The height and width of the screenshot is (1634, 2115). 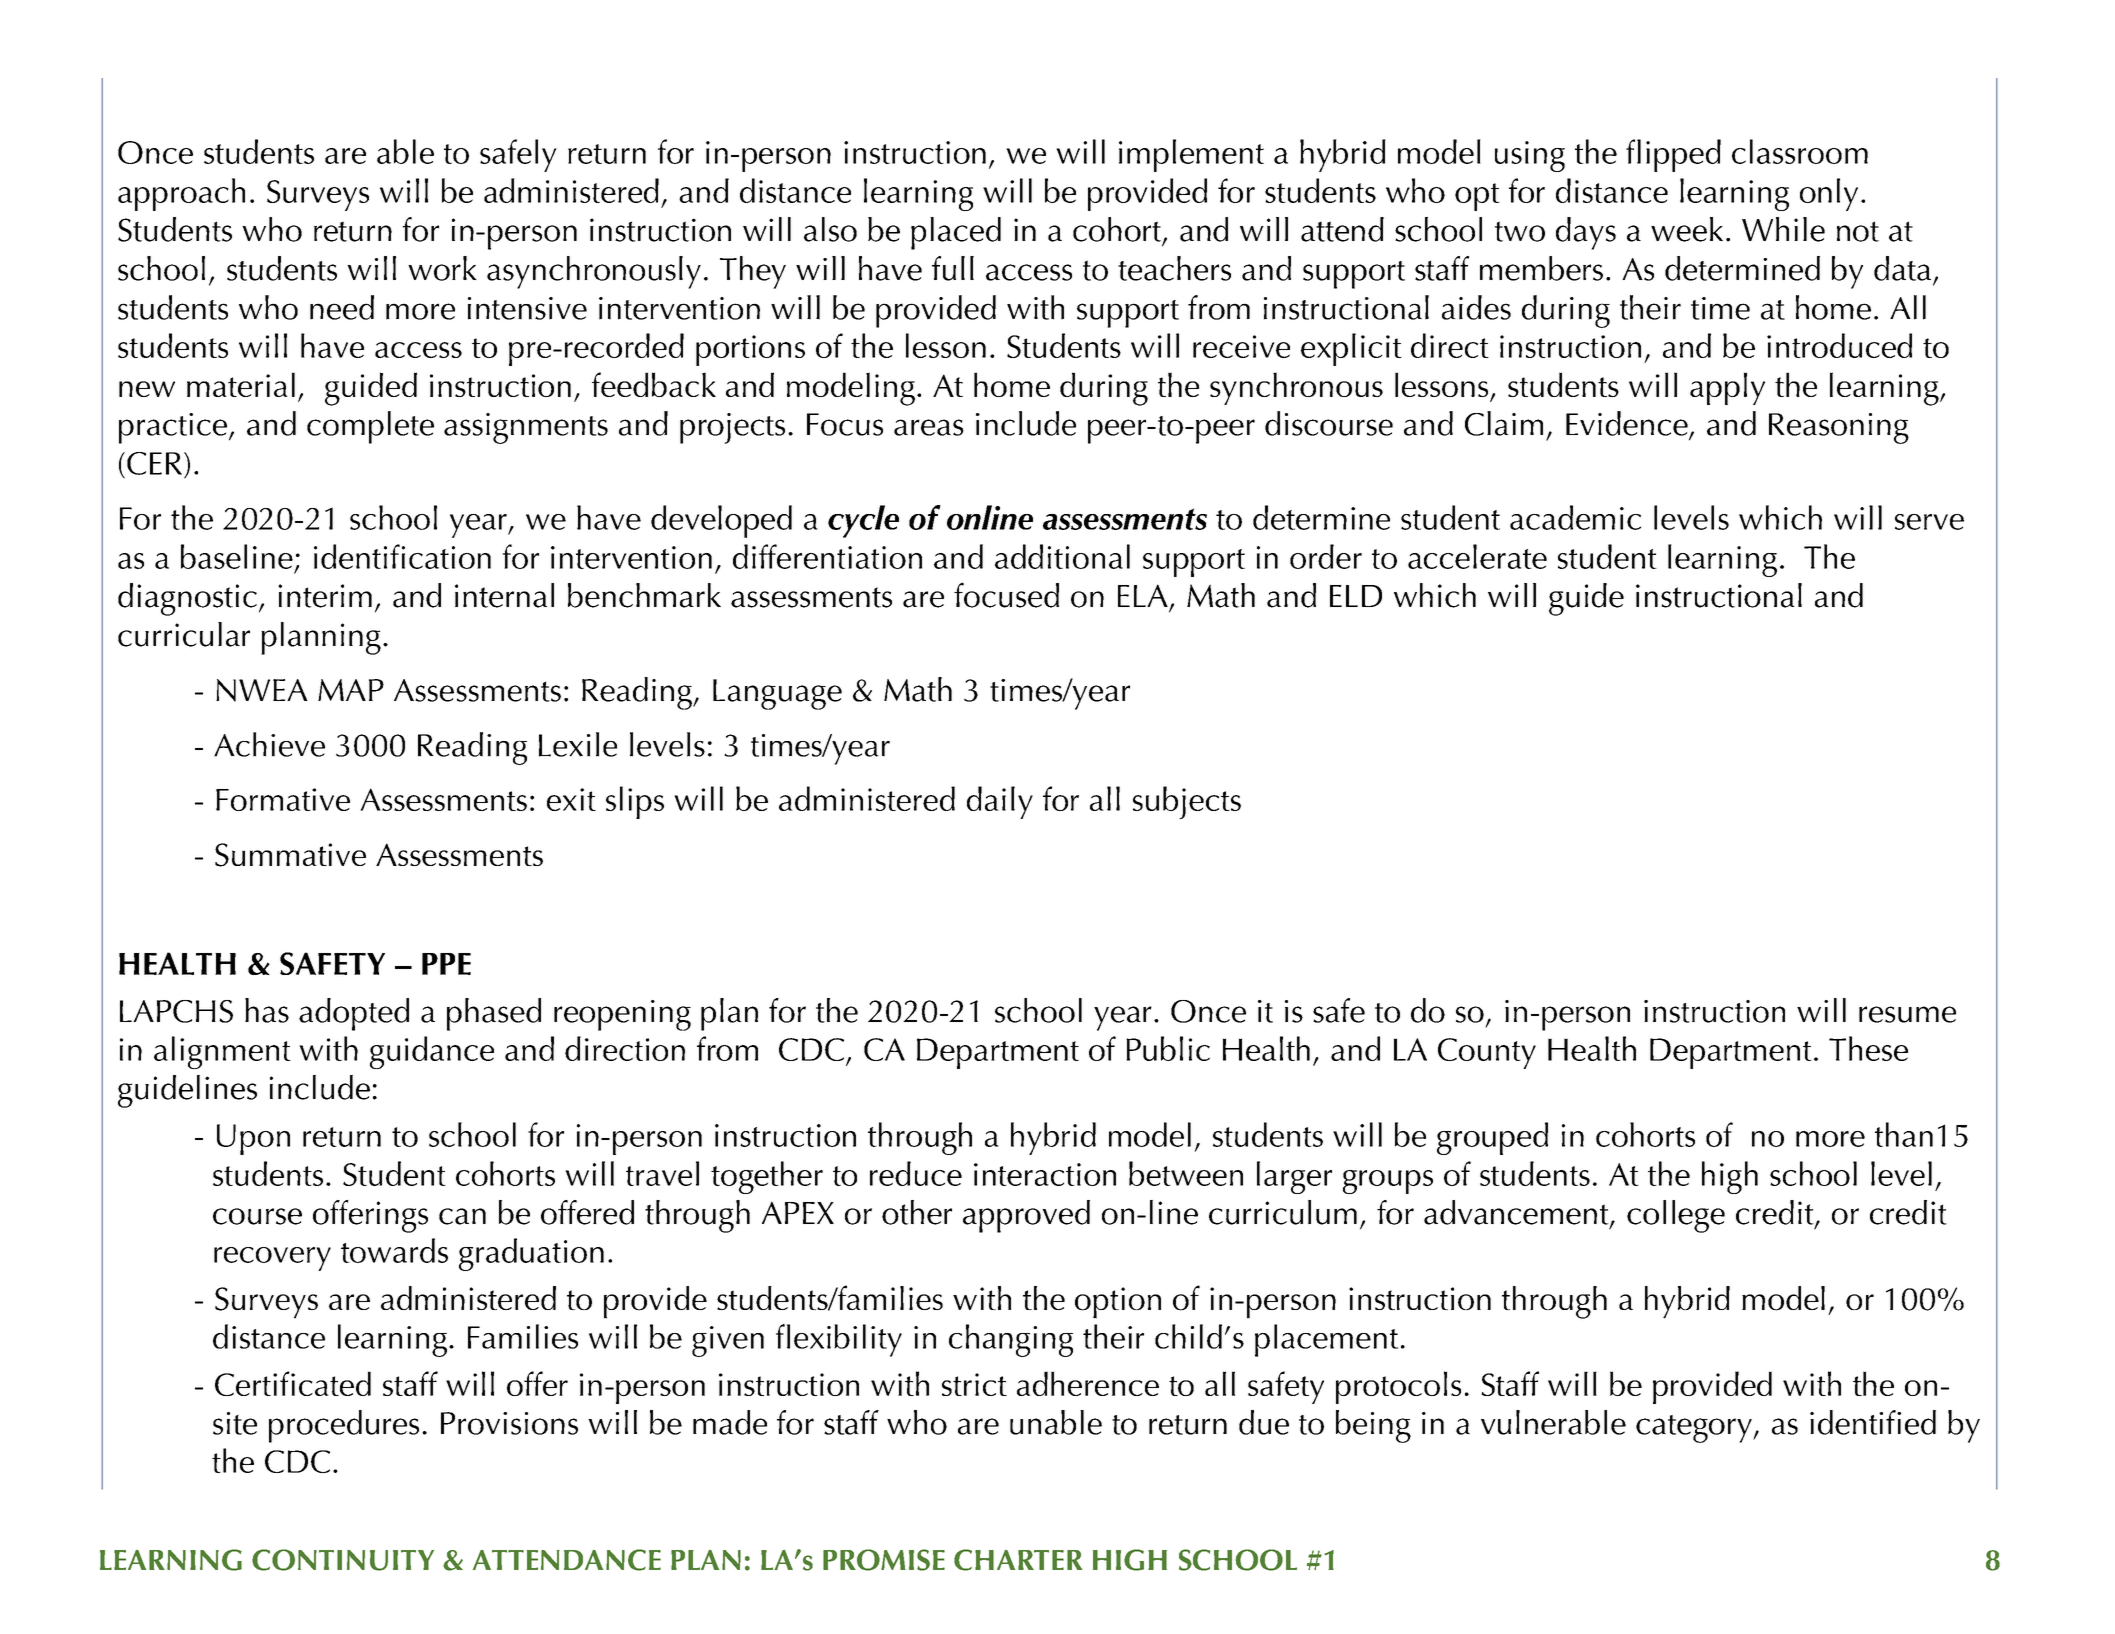 I want to click on approach, so click(x=181, y=194).
